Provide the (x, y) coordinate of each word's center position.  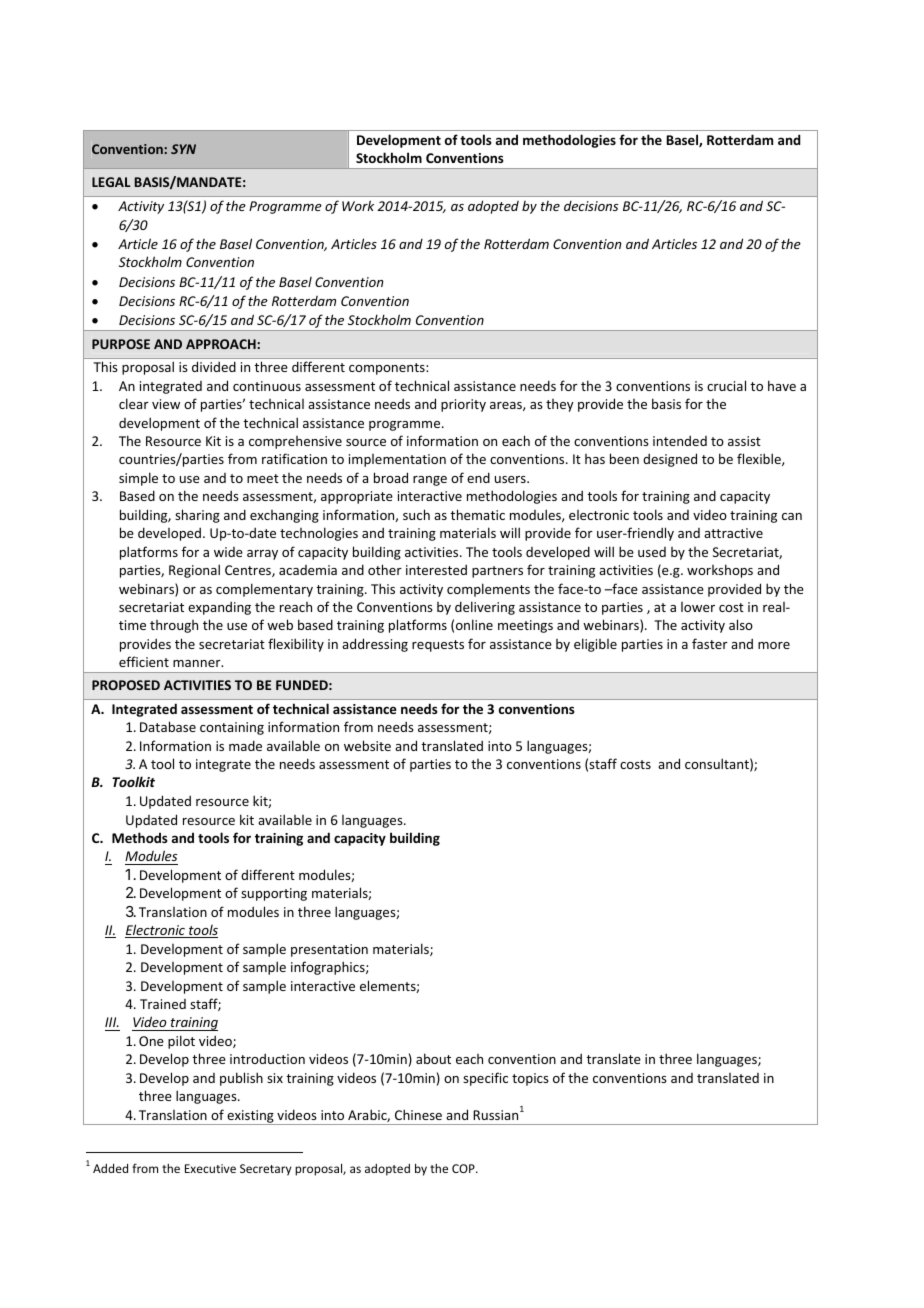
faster (710, 643)
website (367, 745)
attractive (733, 533)
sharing (197, 516)
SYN (183, 149)
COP (464, 1168)
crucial (726, 385)
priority (463, 405)
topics (530, 1079)
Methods (140, 837)
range (430, 481)
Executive (210, 1168)
